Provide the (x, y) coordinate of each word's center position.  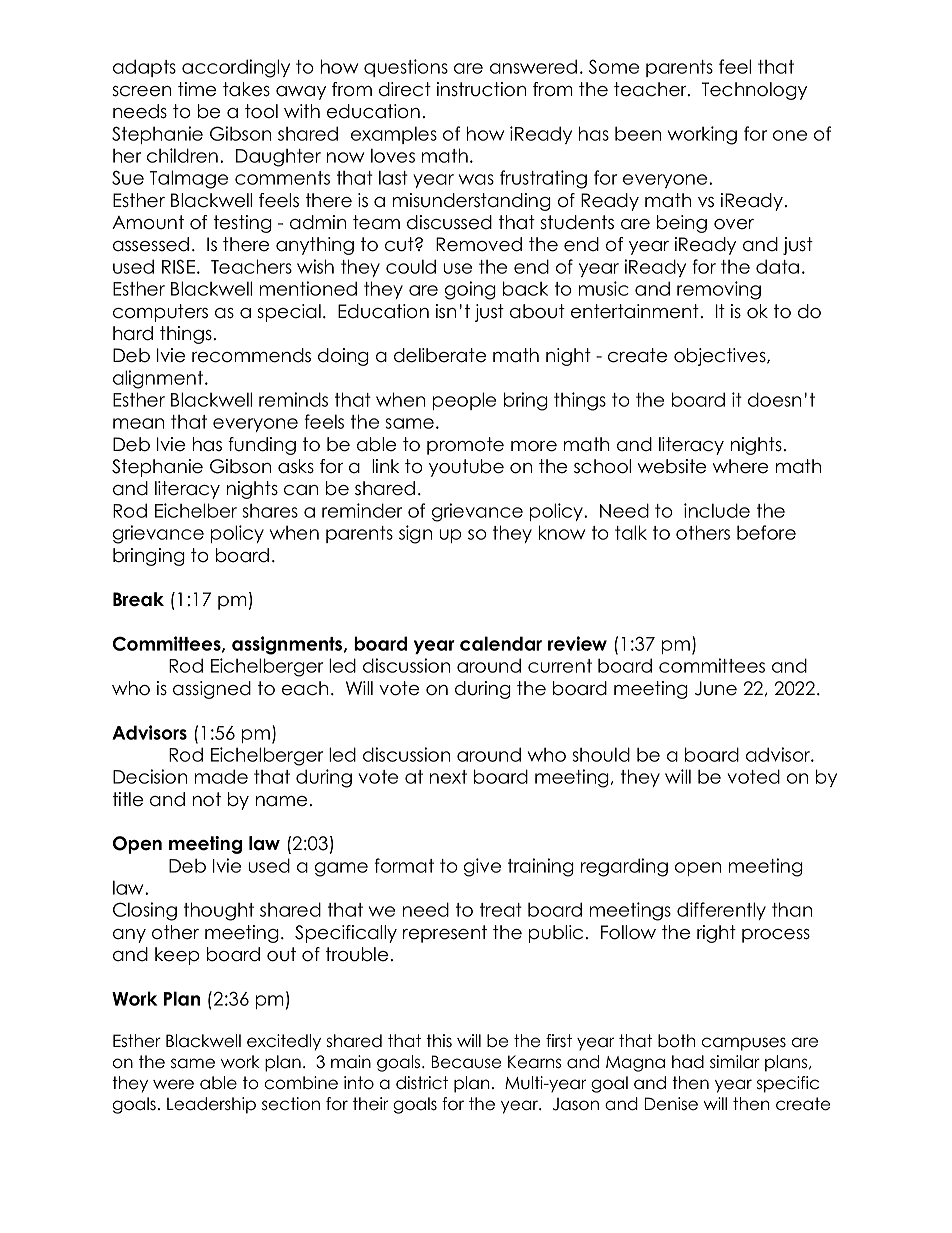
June (716, 688)
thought (219, 911)
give (482, 867)
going (470, 290)
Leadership (211, 1105)
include (717, 510)
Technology (754, 91)
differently (721, 911)
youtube (466, 468)
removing (719, 290)
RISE (178, 266)
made (221, 776)
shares (270, 511)
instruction (481, 89)
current (560, 666)
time (197, 89)
